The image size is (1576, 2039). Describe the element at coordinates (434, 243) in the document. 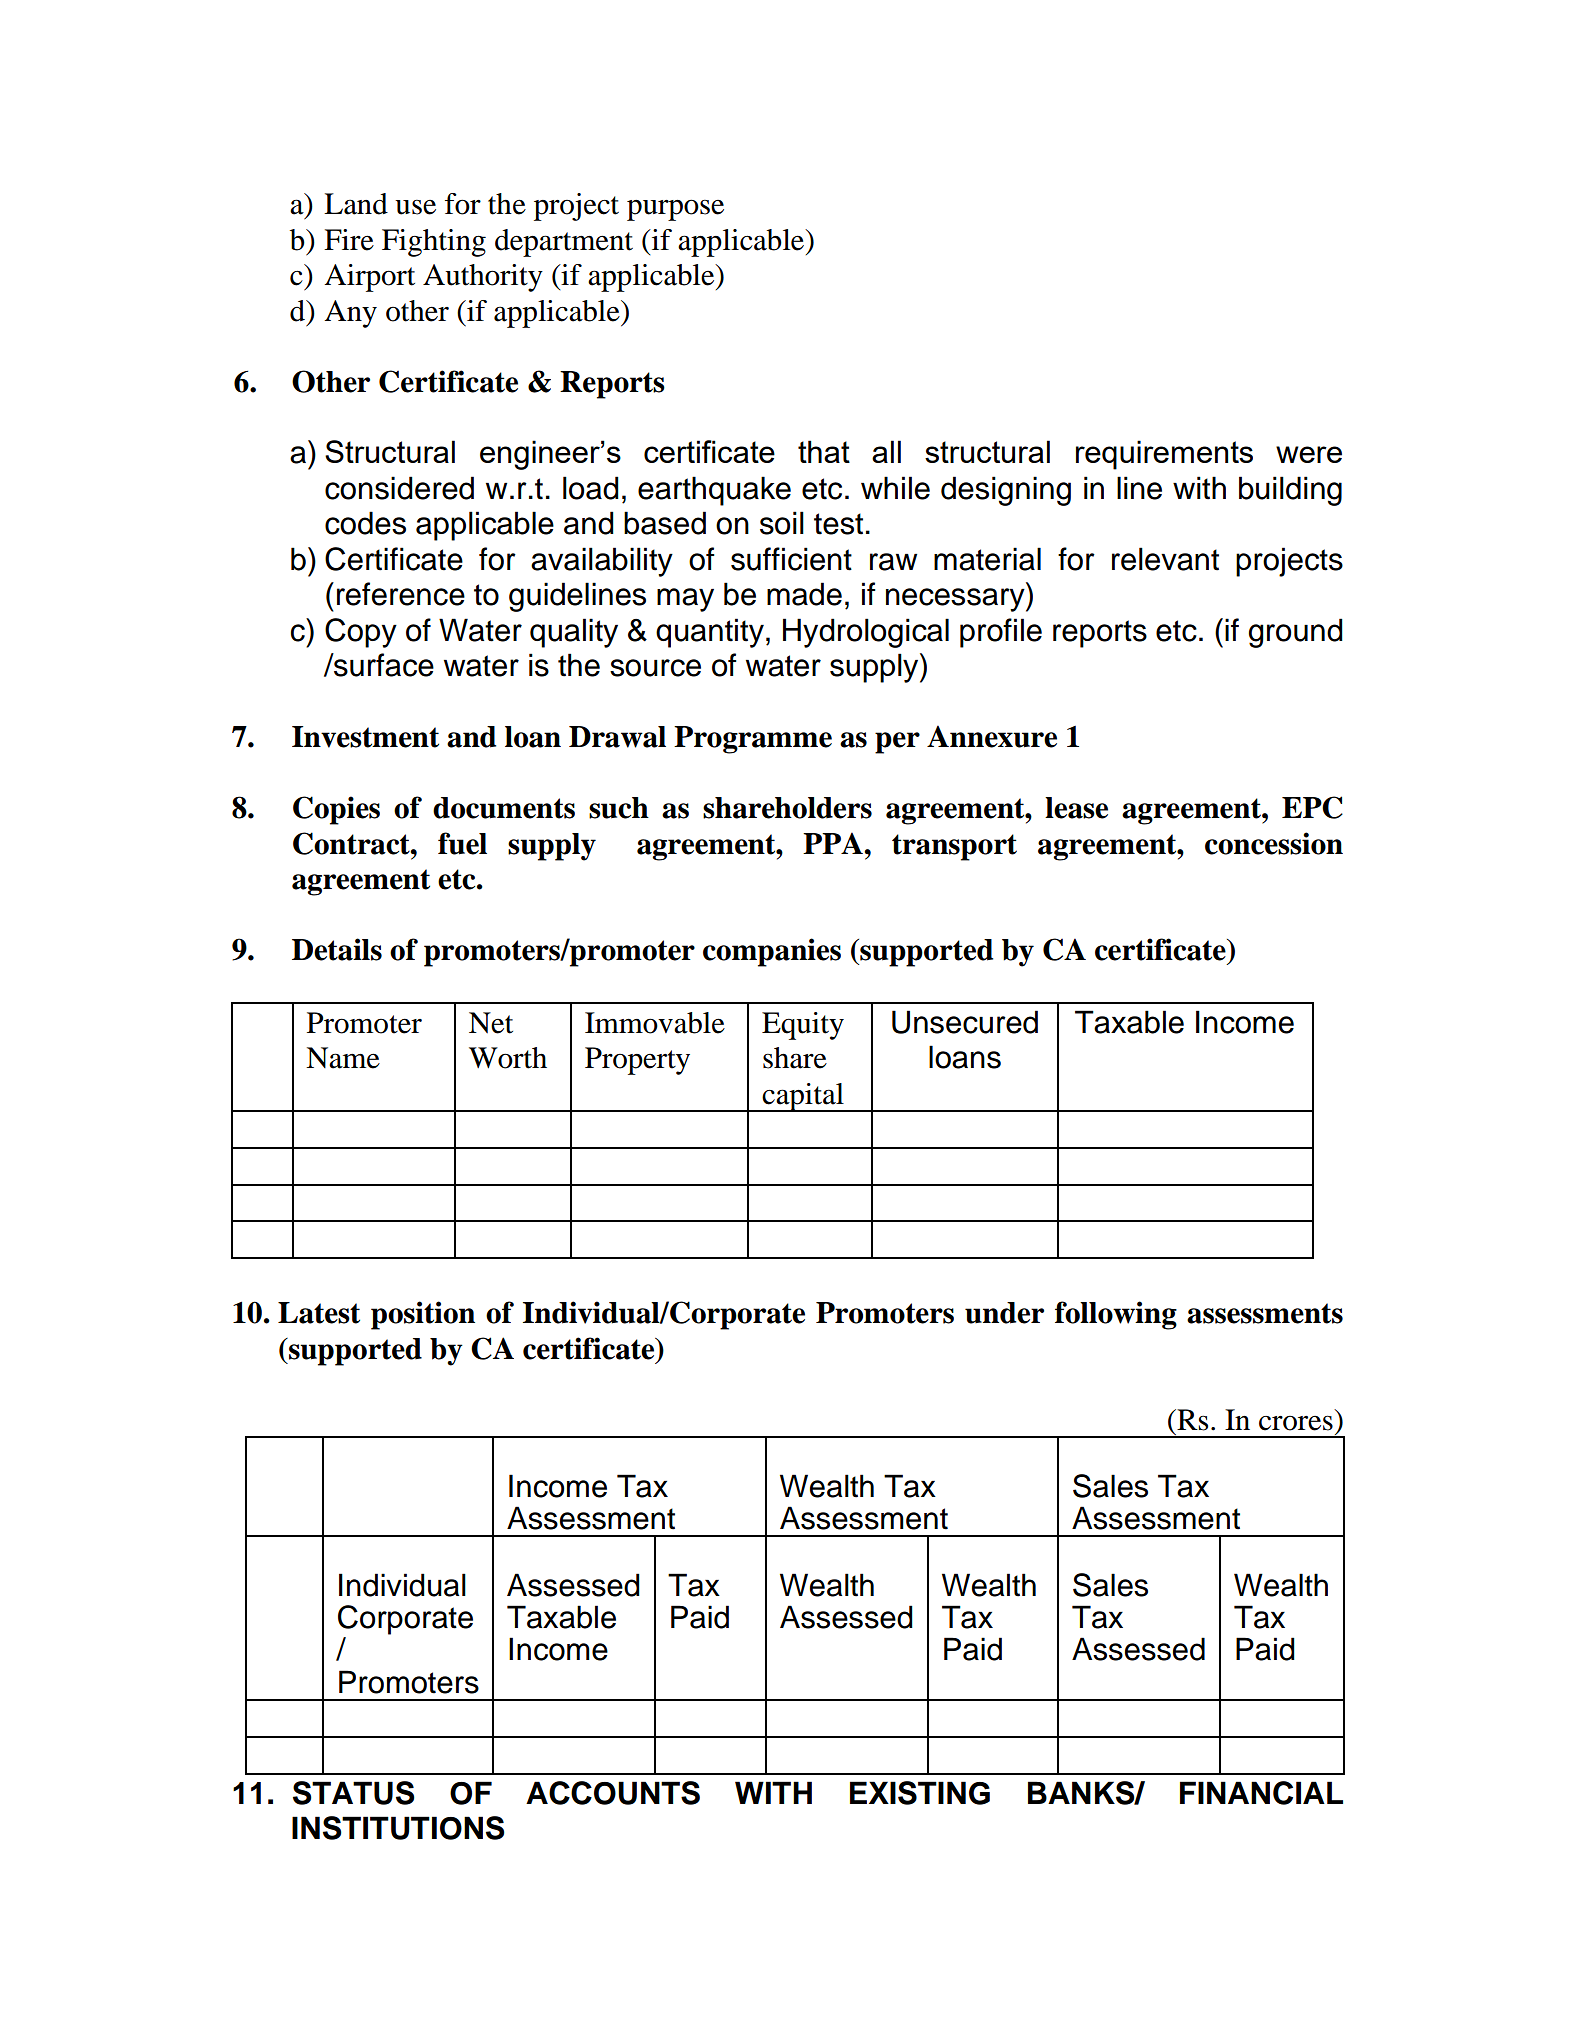

I see `Fighting` at that location.
